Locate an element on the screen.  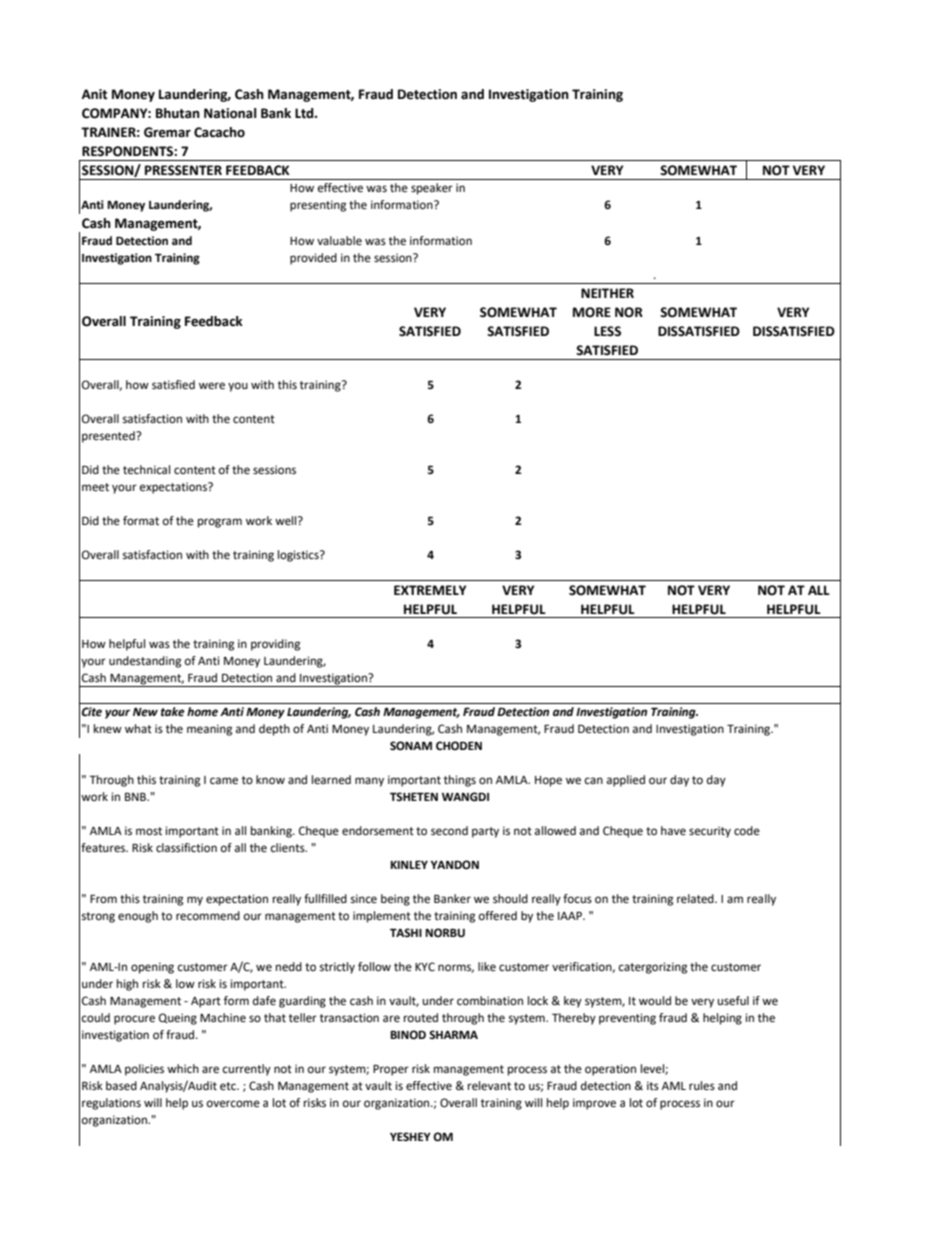
were is located at coordinates (212, 386).
